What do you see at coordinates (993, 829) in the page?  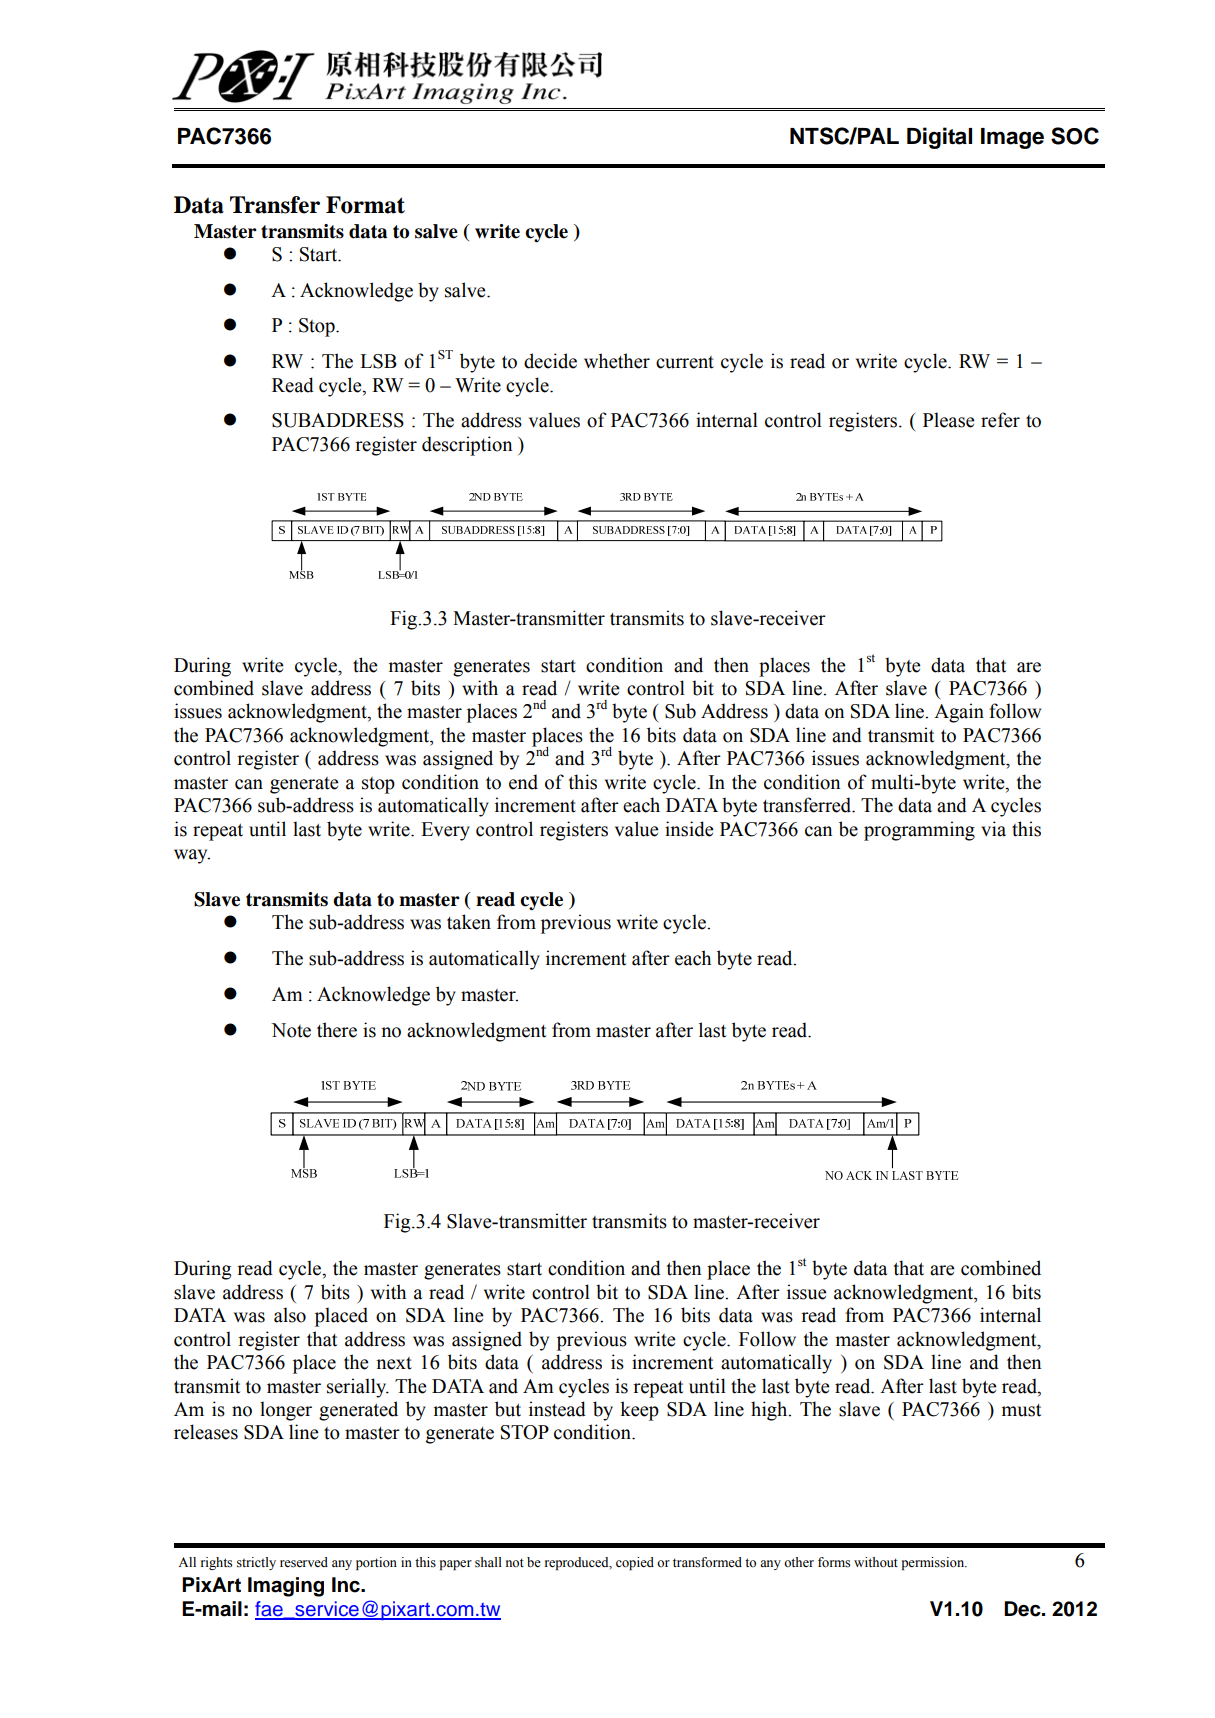 I see `via` at bounding box center [993, 829].
